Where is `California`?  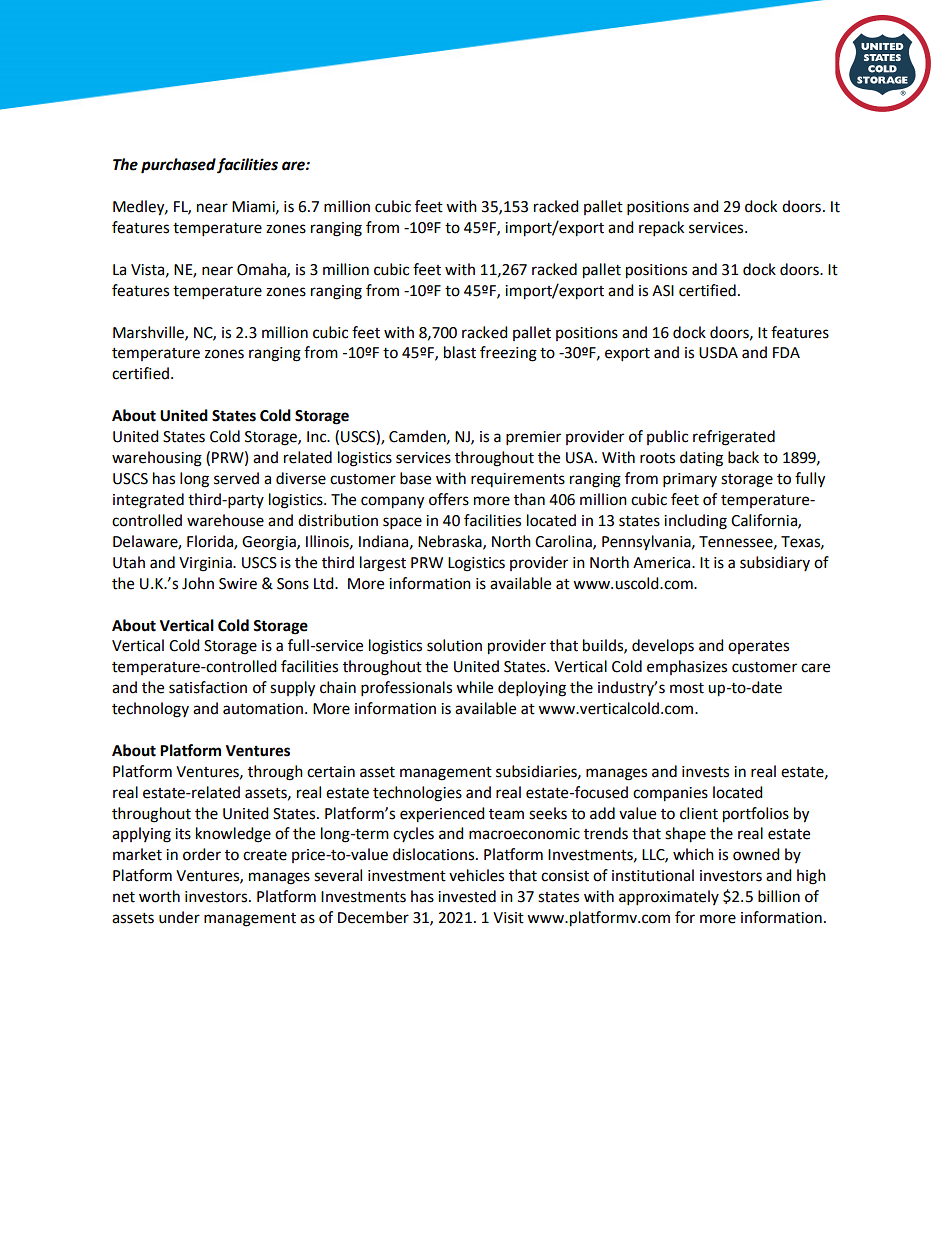 California is located at coordinates (765, 521).
